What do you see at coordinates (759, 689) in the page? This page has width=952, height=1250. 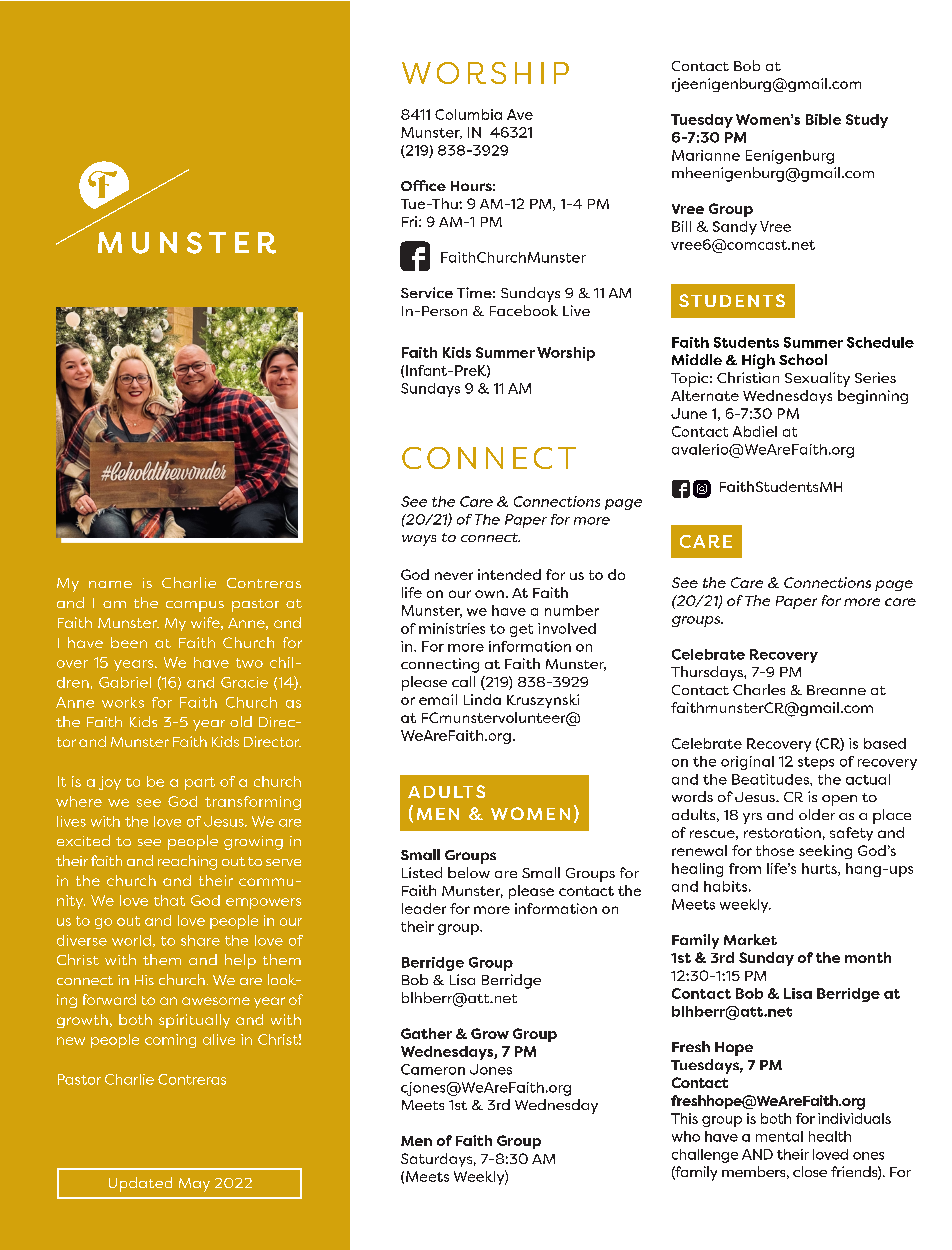 I see `Charles` at bounding box center [759, 689].
